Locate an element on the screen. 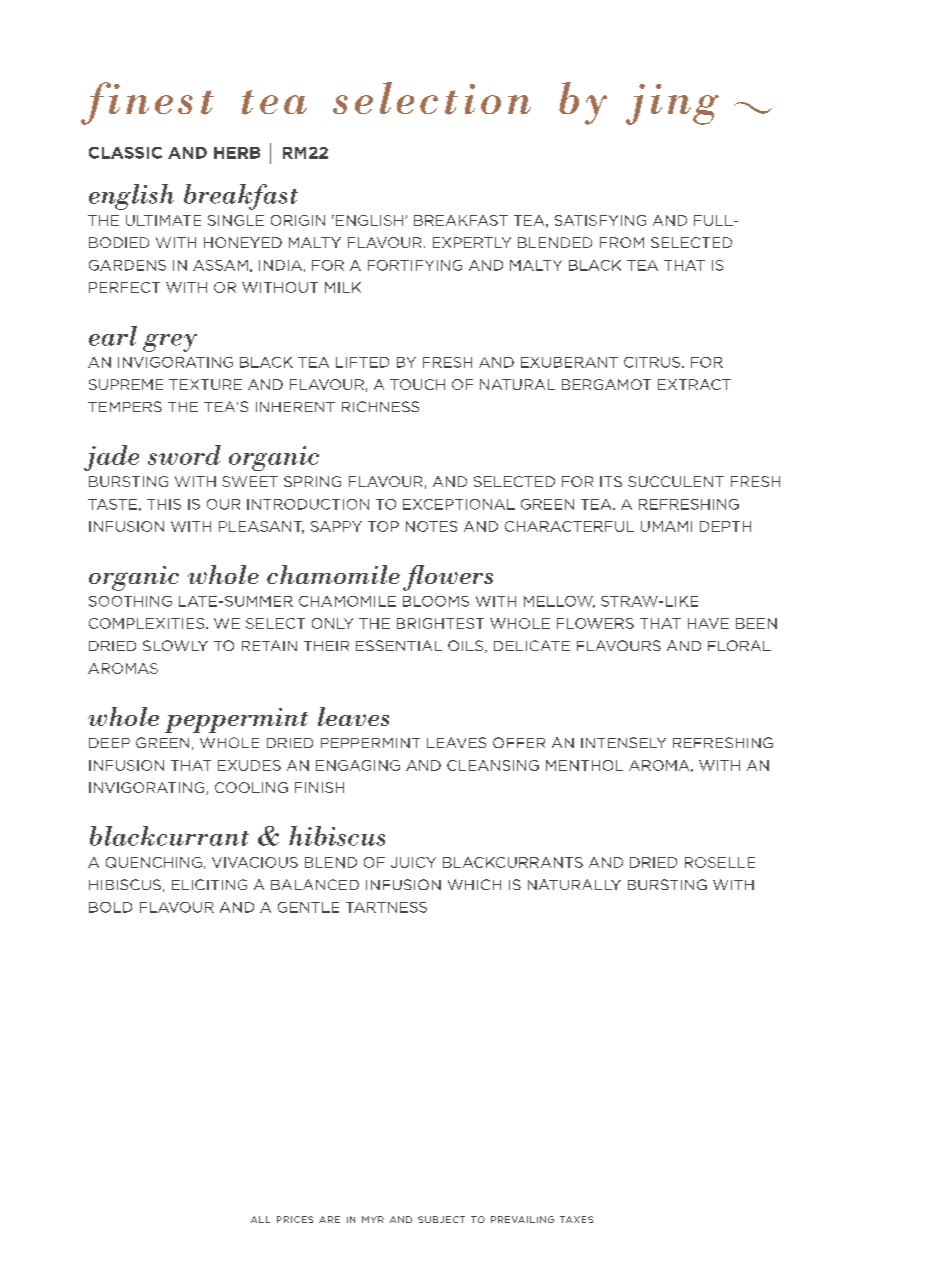 This screenshot has height=1270, width=952. THIS is located at coordinates (164, 504).
